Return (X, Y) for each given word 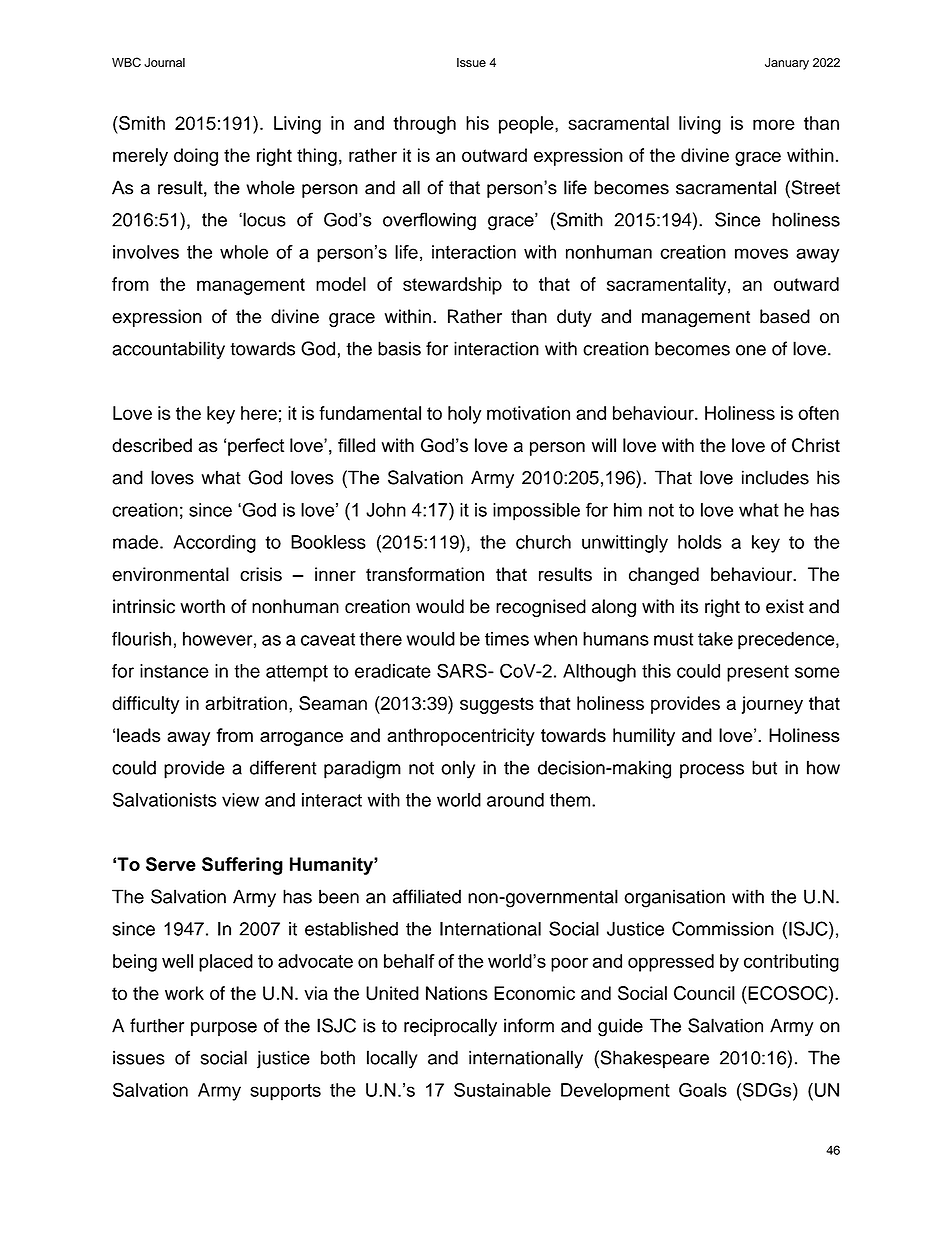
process (712, 771)
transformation (425, 574)
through (424, 125)
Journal (164, 62)
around (515, 800)
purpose (224, 1029)
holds (700, 542)
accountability (168, 350)
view (240, 800)
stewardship (452, 286)
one (751, 350)
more (774, 124)
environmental (170, 574)
